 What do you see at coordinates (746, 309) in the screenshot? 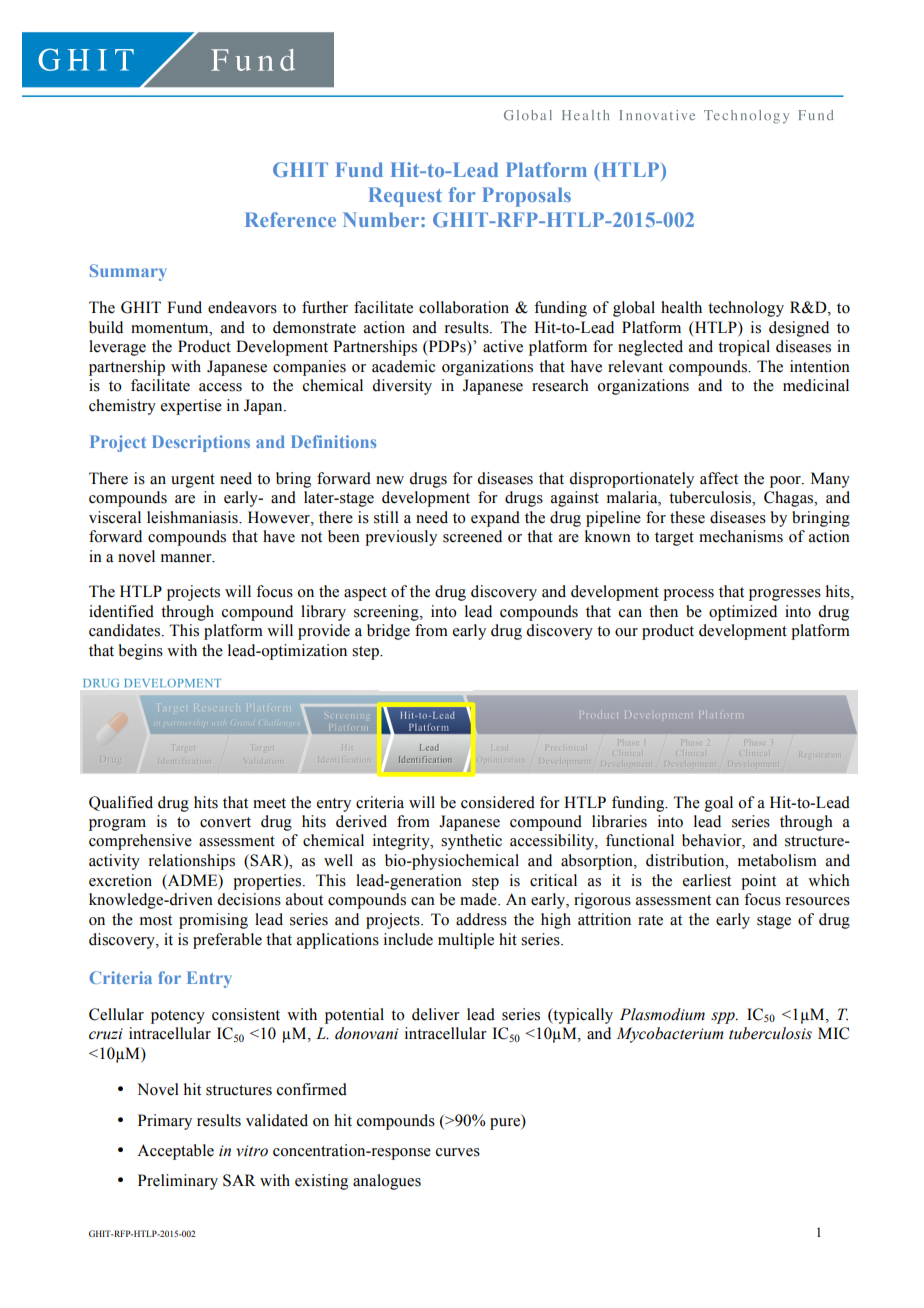
I see `technology` at bounding box center [746, 309].
